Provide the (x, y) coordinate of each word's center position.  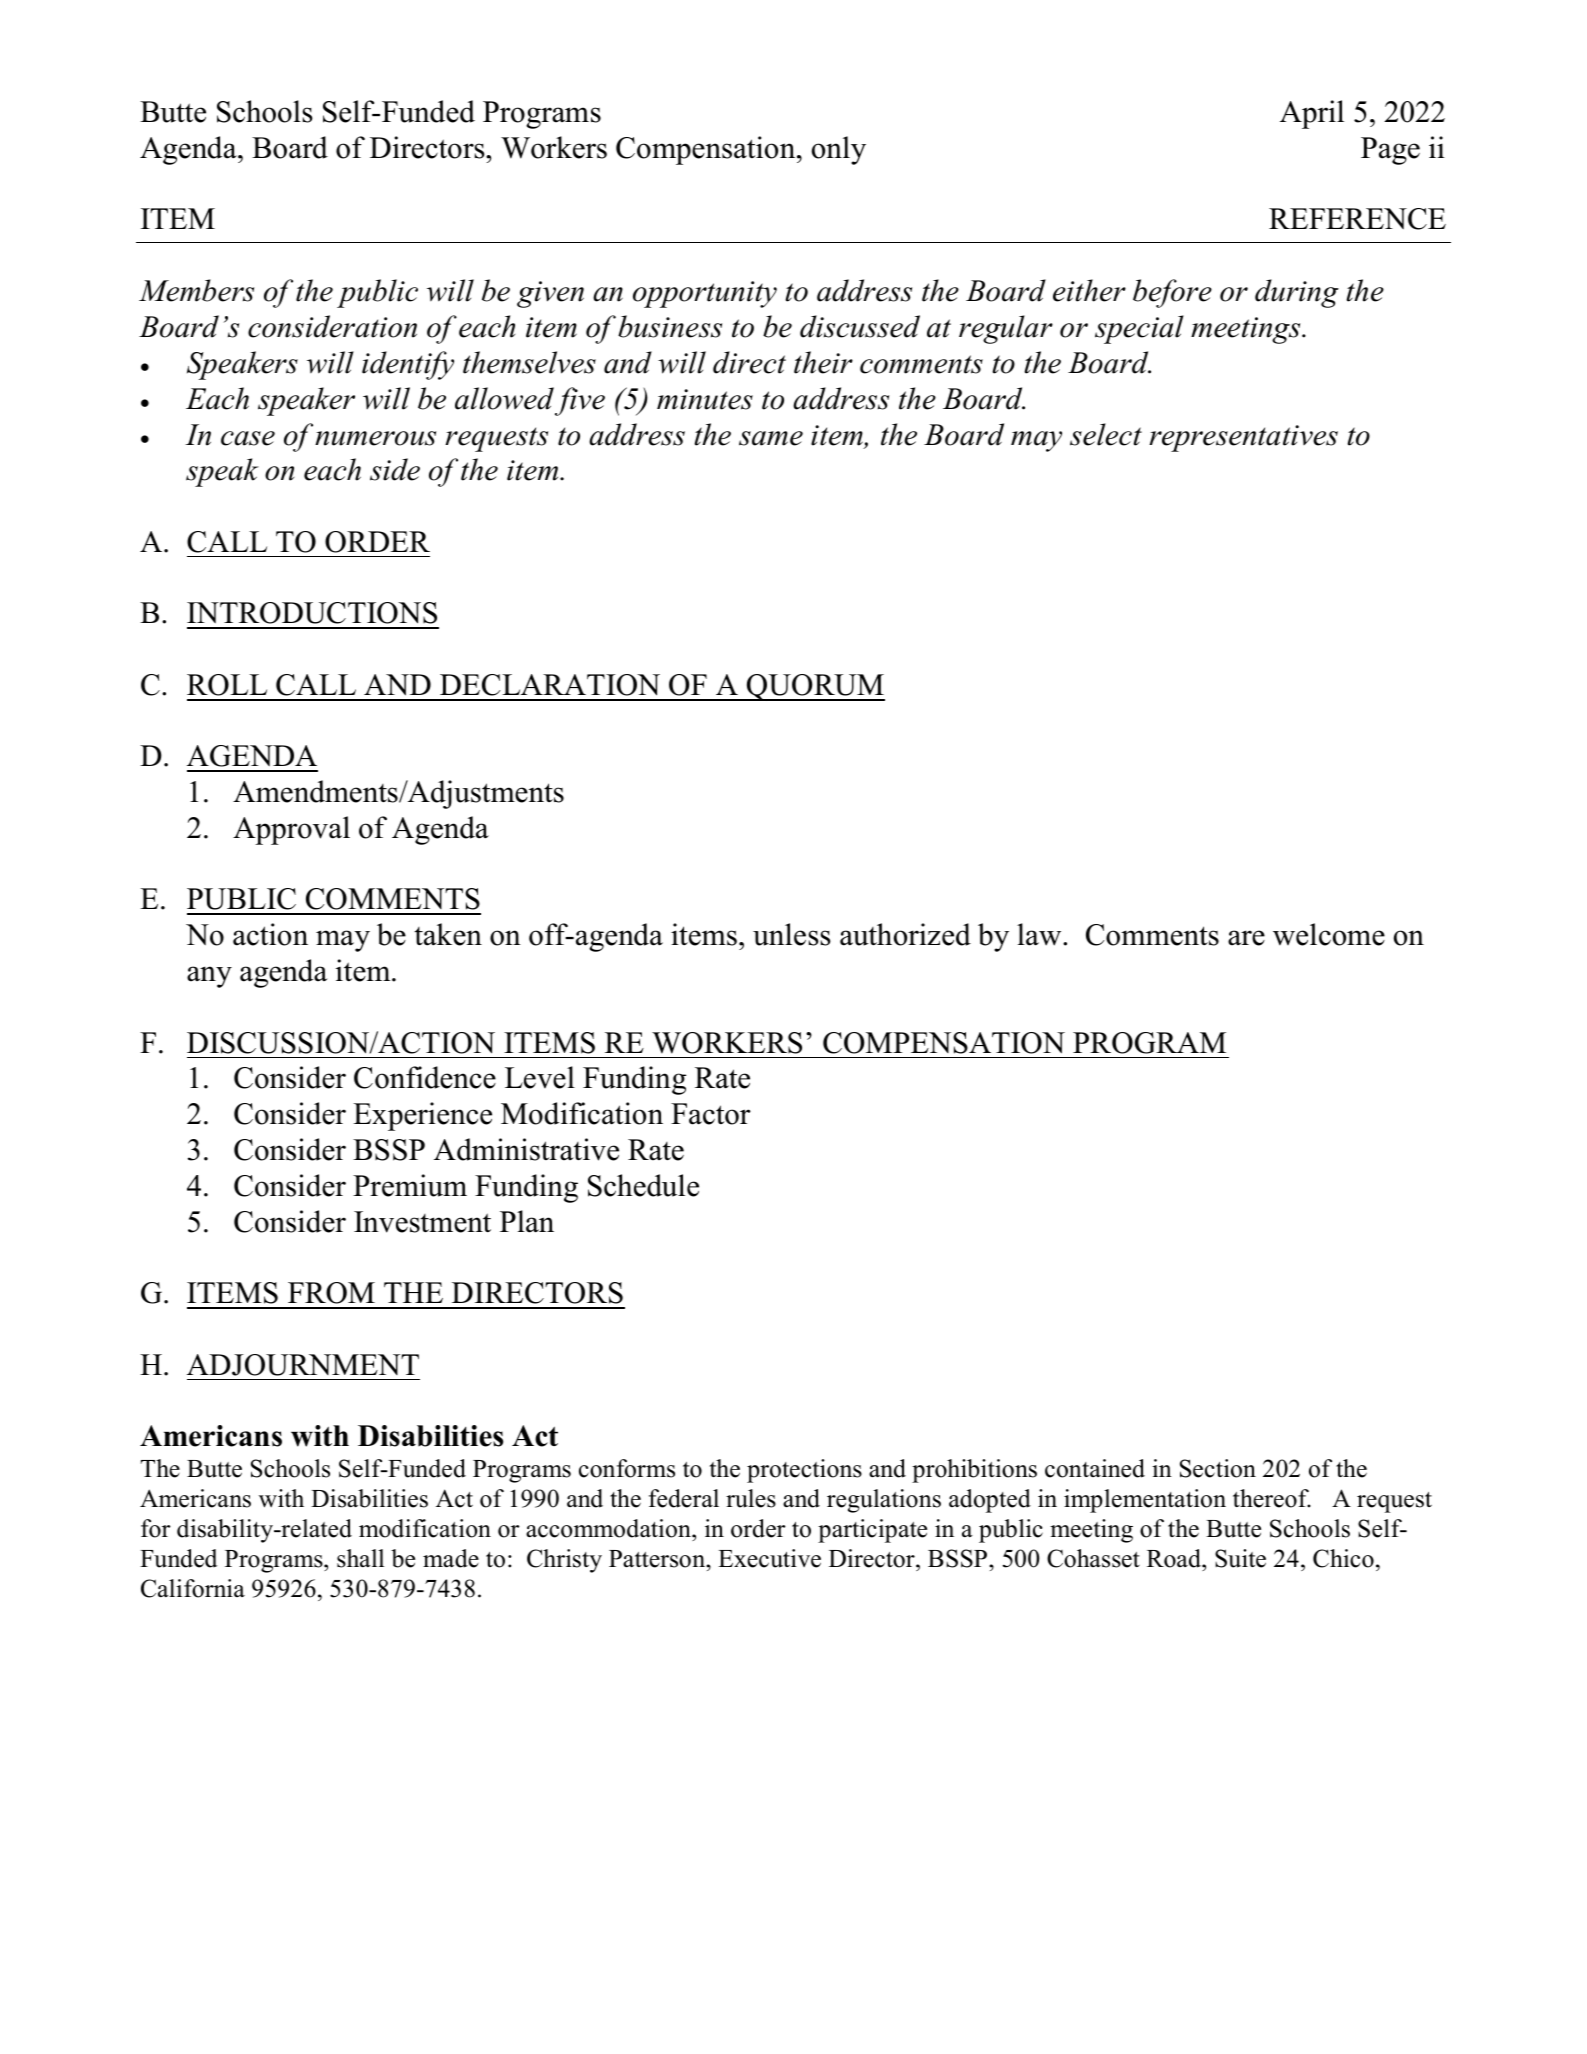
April (1312, 114)
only (839, 150)
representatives (1243, 438)
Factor (711, 1114)
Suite (1240, 1558)
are (1246, 938)
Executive (769, 1558)
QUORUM (815, 687)
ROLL (227, 685)
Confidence (425, 1077)
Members (196, 290)
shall (360, 1558)
